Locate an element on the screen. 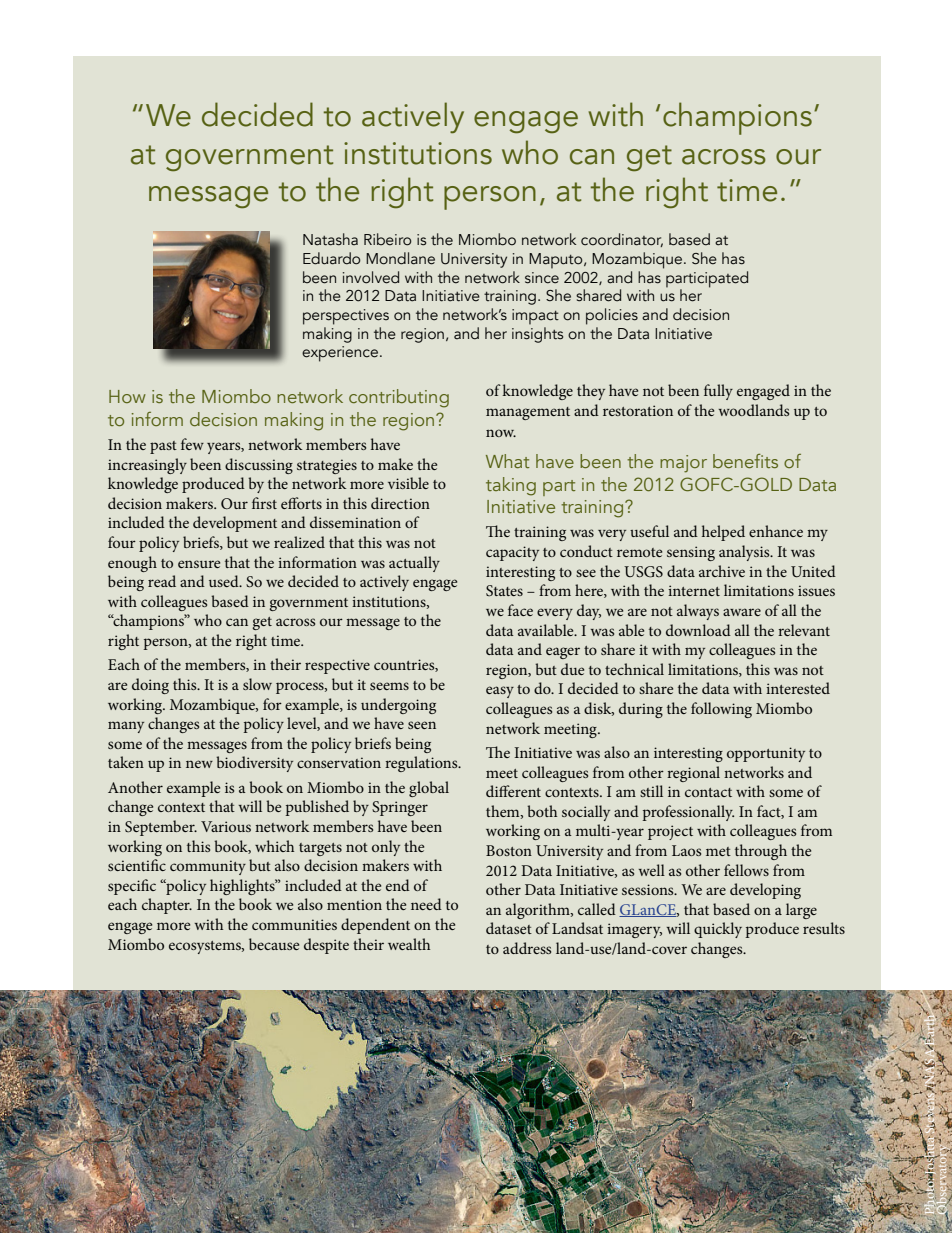 The width and height of the screenshot is (952, 1233). need is located at coordinates (426, 904).
